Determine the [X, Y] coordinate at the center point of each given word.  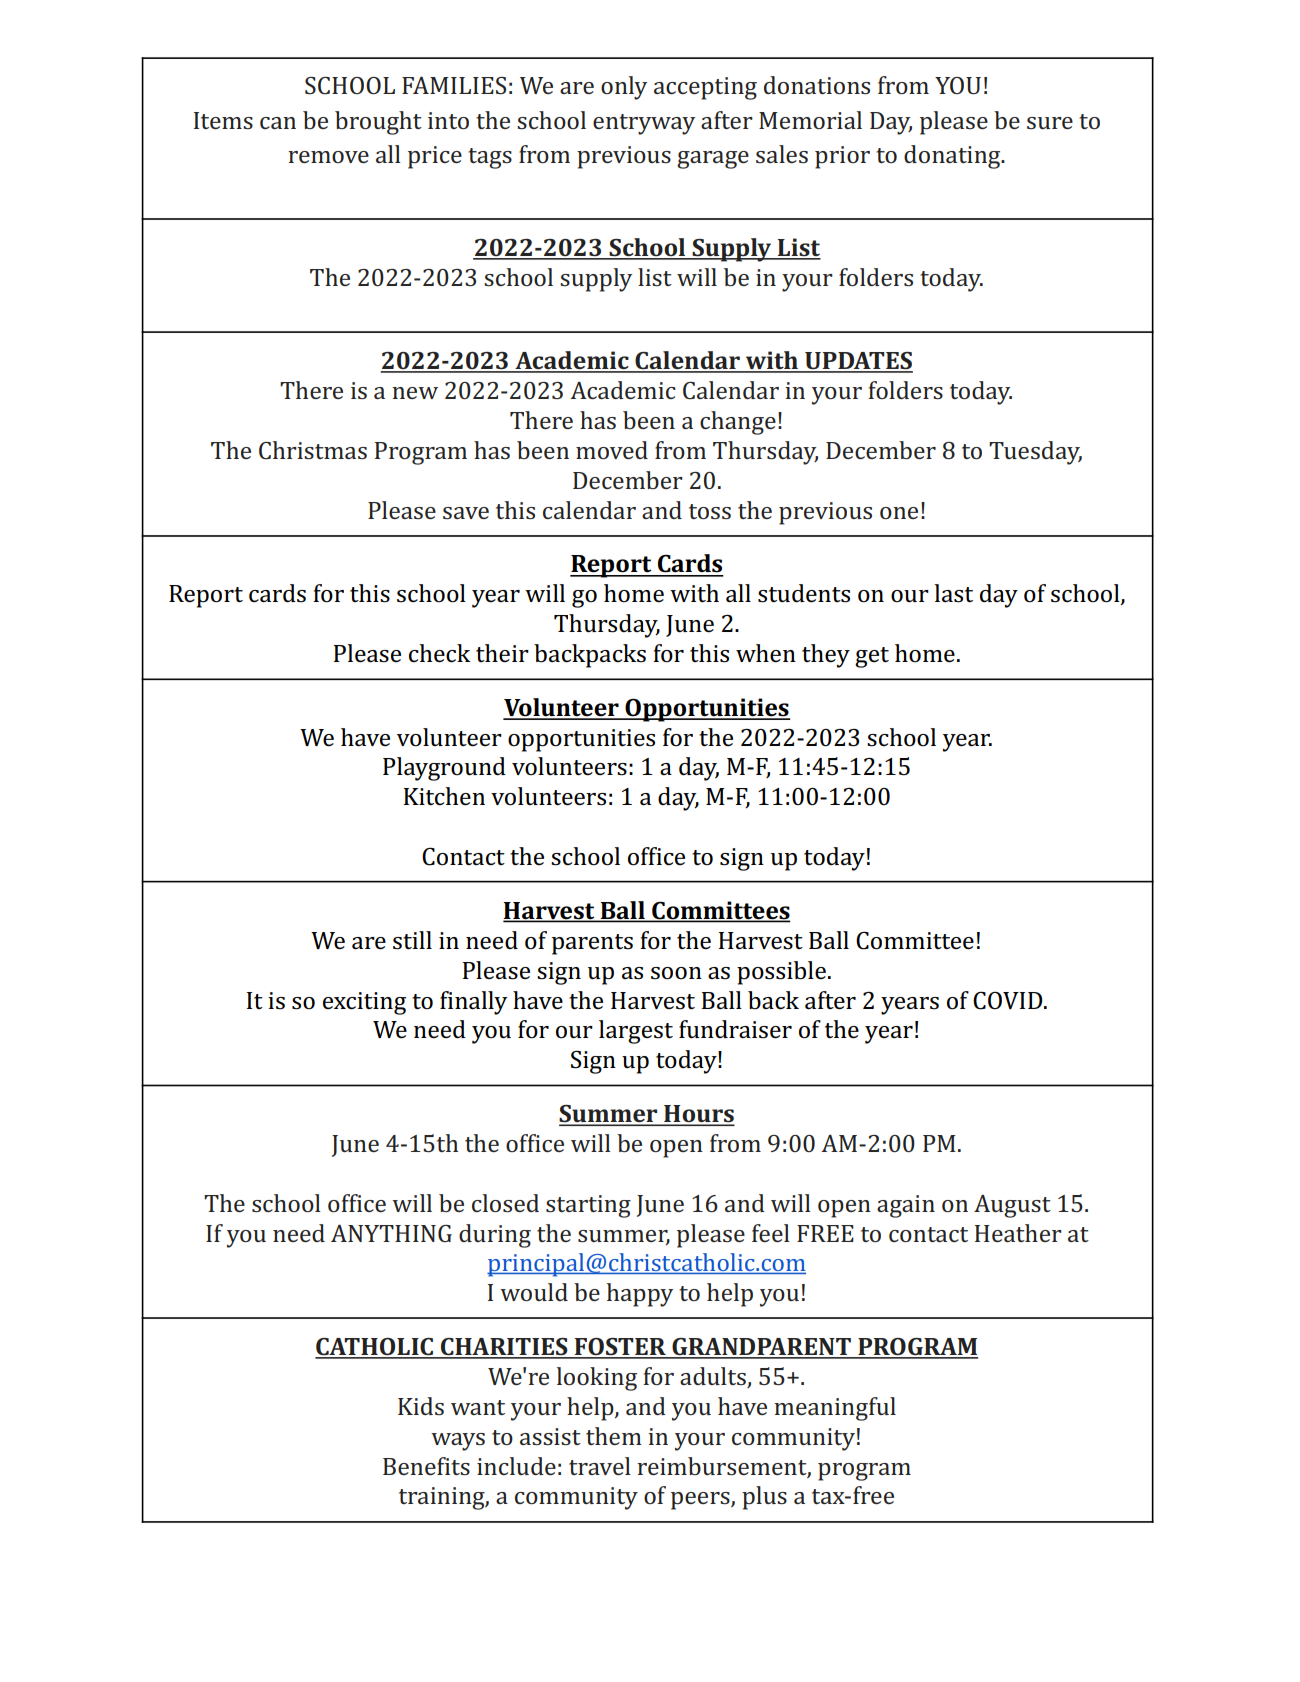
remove [328, 157]
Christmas [313, 450]
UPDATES [858, 362]
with [694, 593]
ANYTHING [391, 1233]
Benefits [426, 1466]
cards [277, 593]
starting [588, 1206]
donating [953, 157]
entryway [644, 124]
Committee [915, 940]
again [906, 1206]
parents [592, 944]
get [872, 657]
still [412, 940]
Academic [623, 390]
